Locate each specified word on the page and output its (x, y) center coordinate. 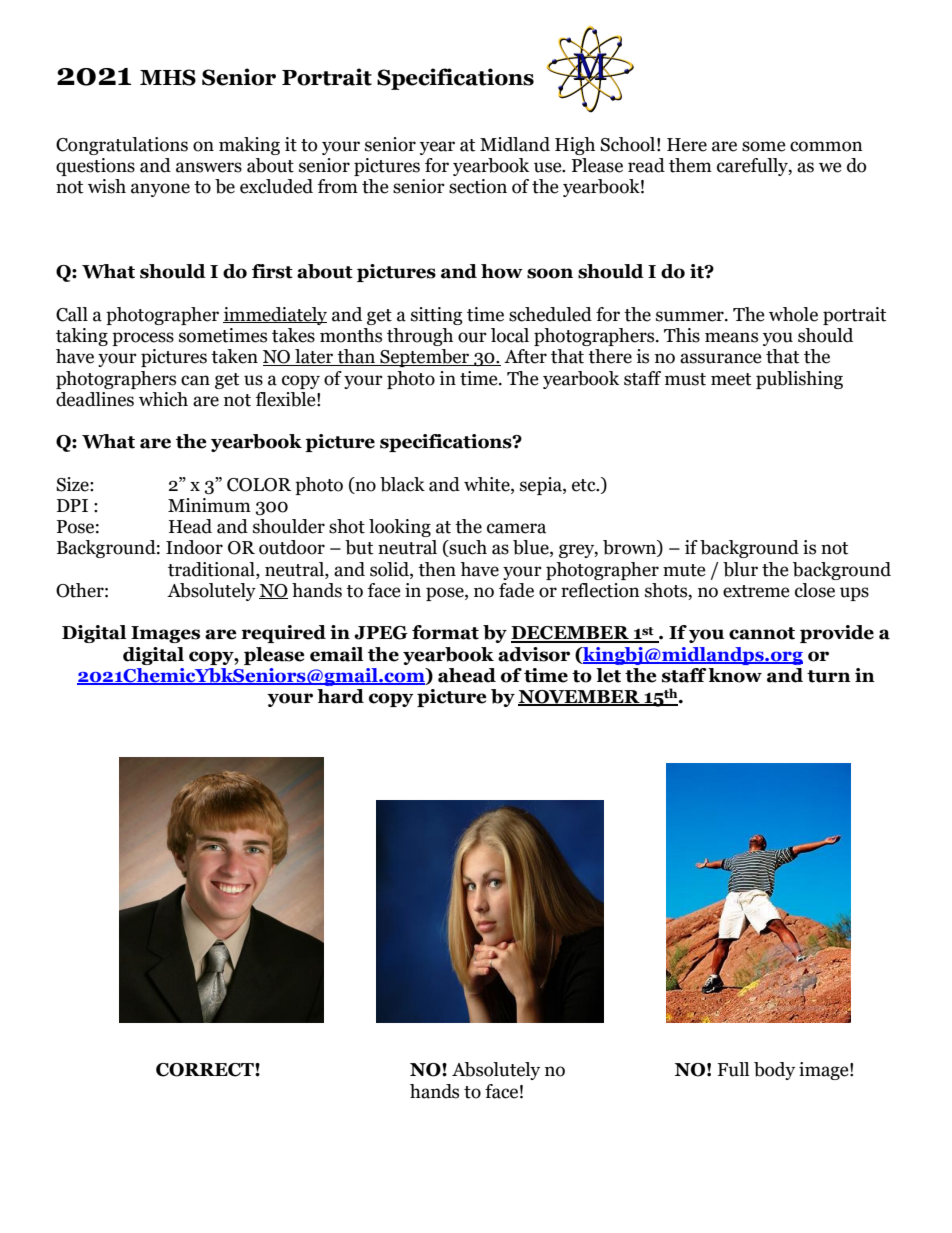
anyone (160, 190)
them (690, 165)
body (774, 1071)
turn (829, 676)
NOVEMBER (580, 698)
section (478, 186)
